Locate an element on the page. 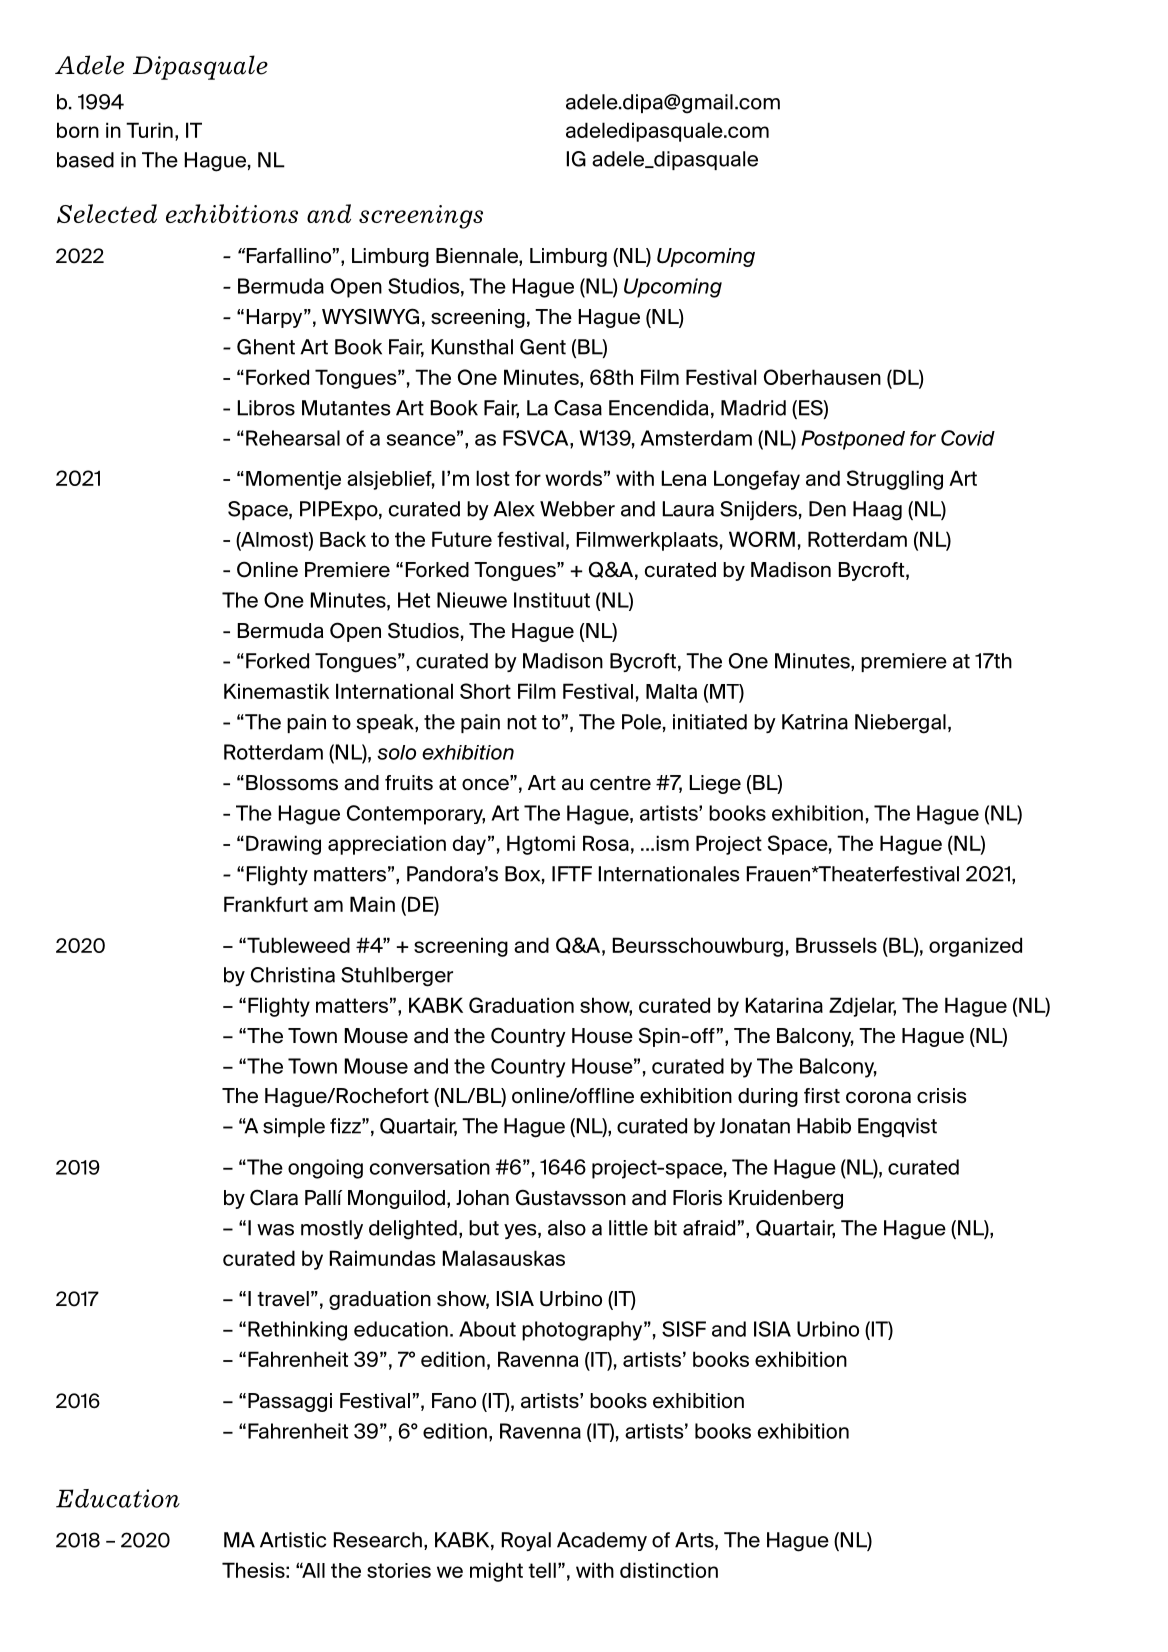 Image resolution: width=1168 pixels, height=1652 pixels. Artistic is located at coordinates (293, 1540).
